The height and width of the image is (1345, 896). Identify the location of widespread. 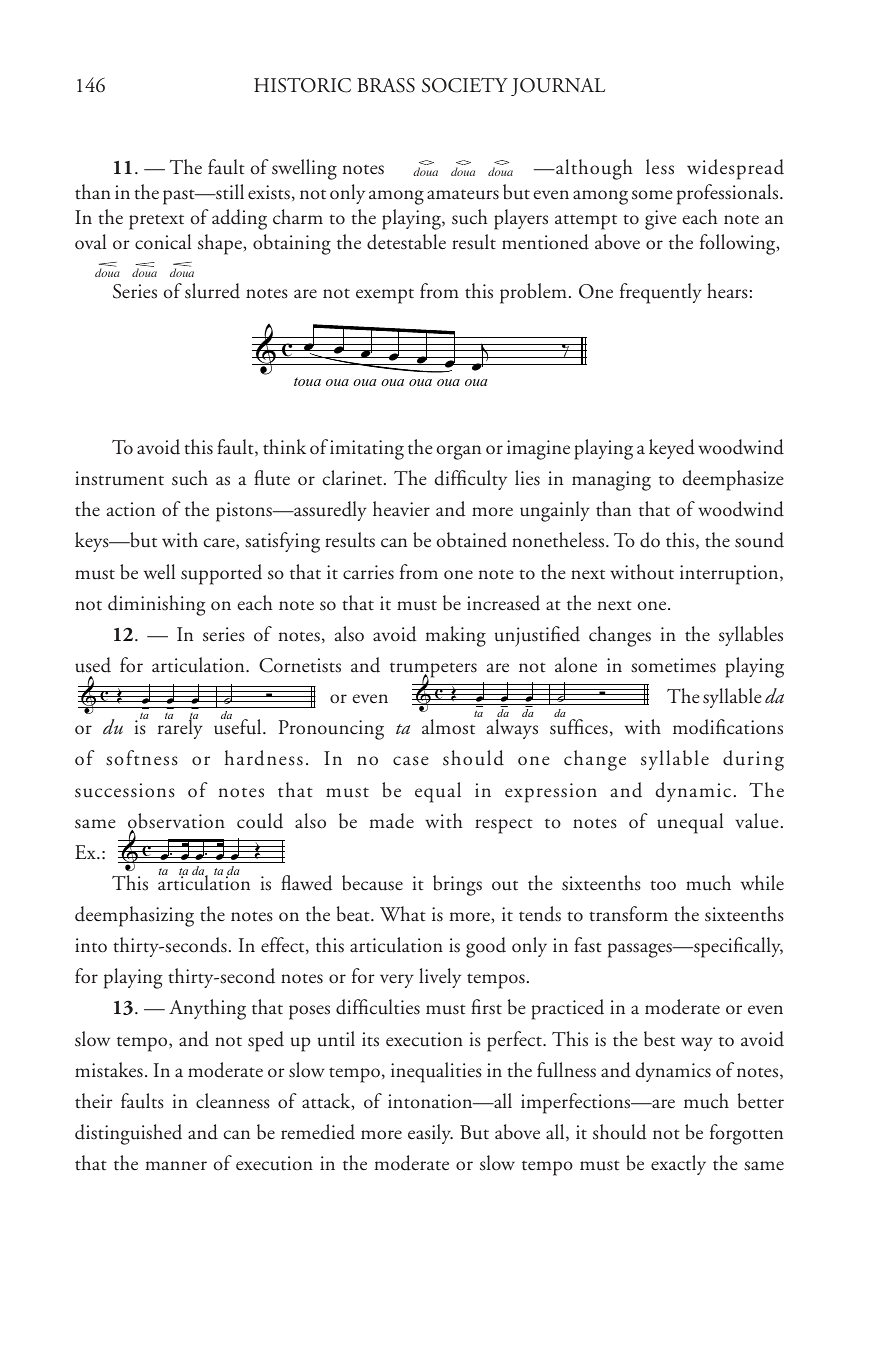
(735, 169).
